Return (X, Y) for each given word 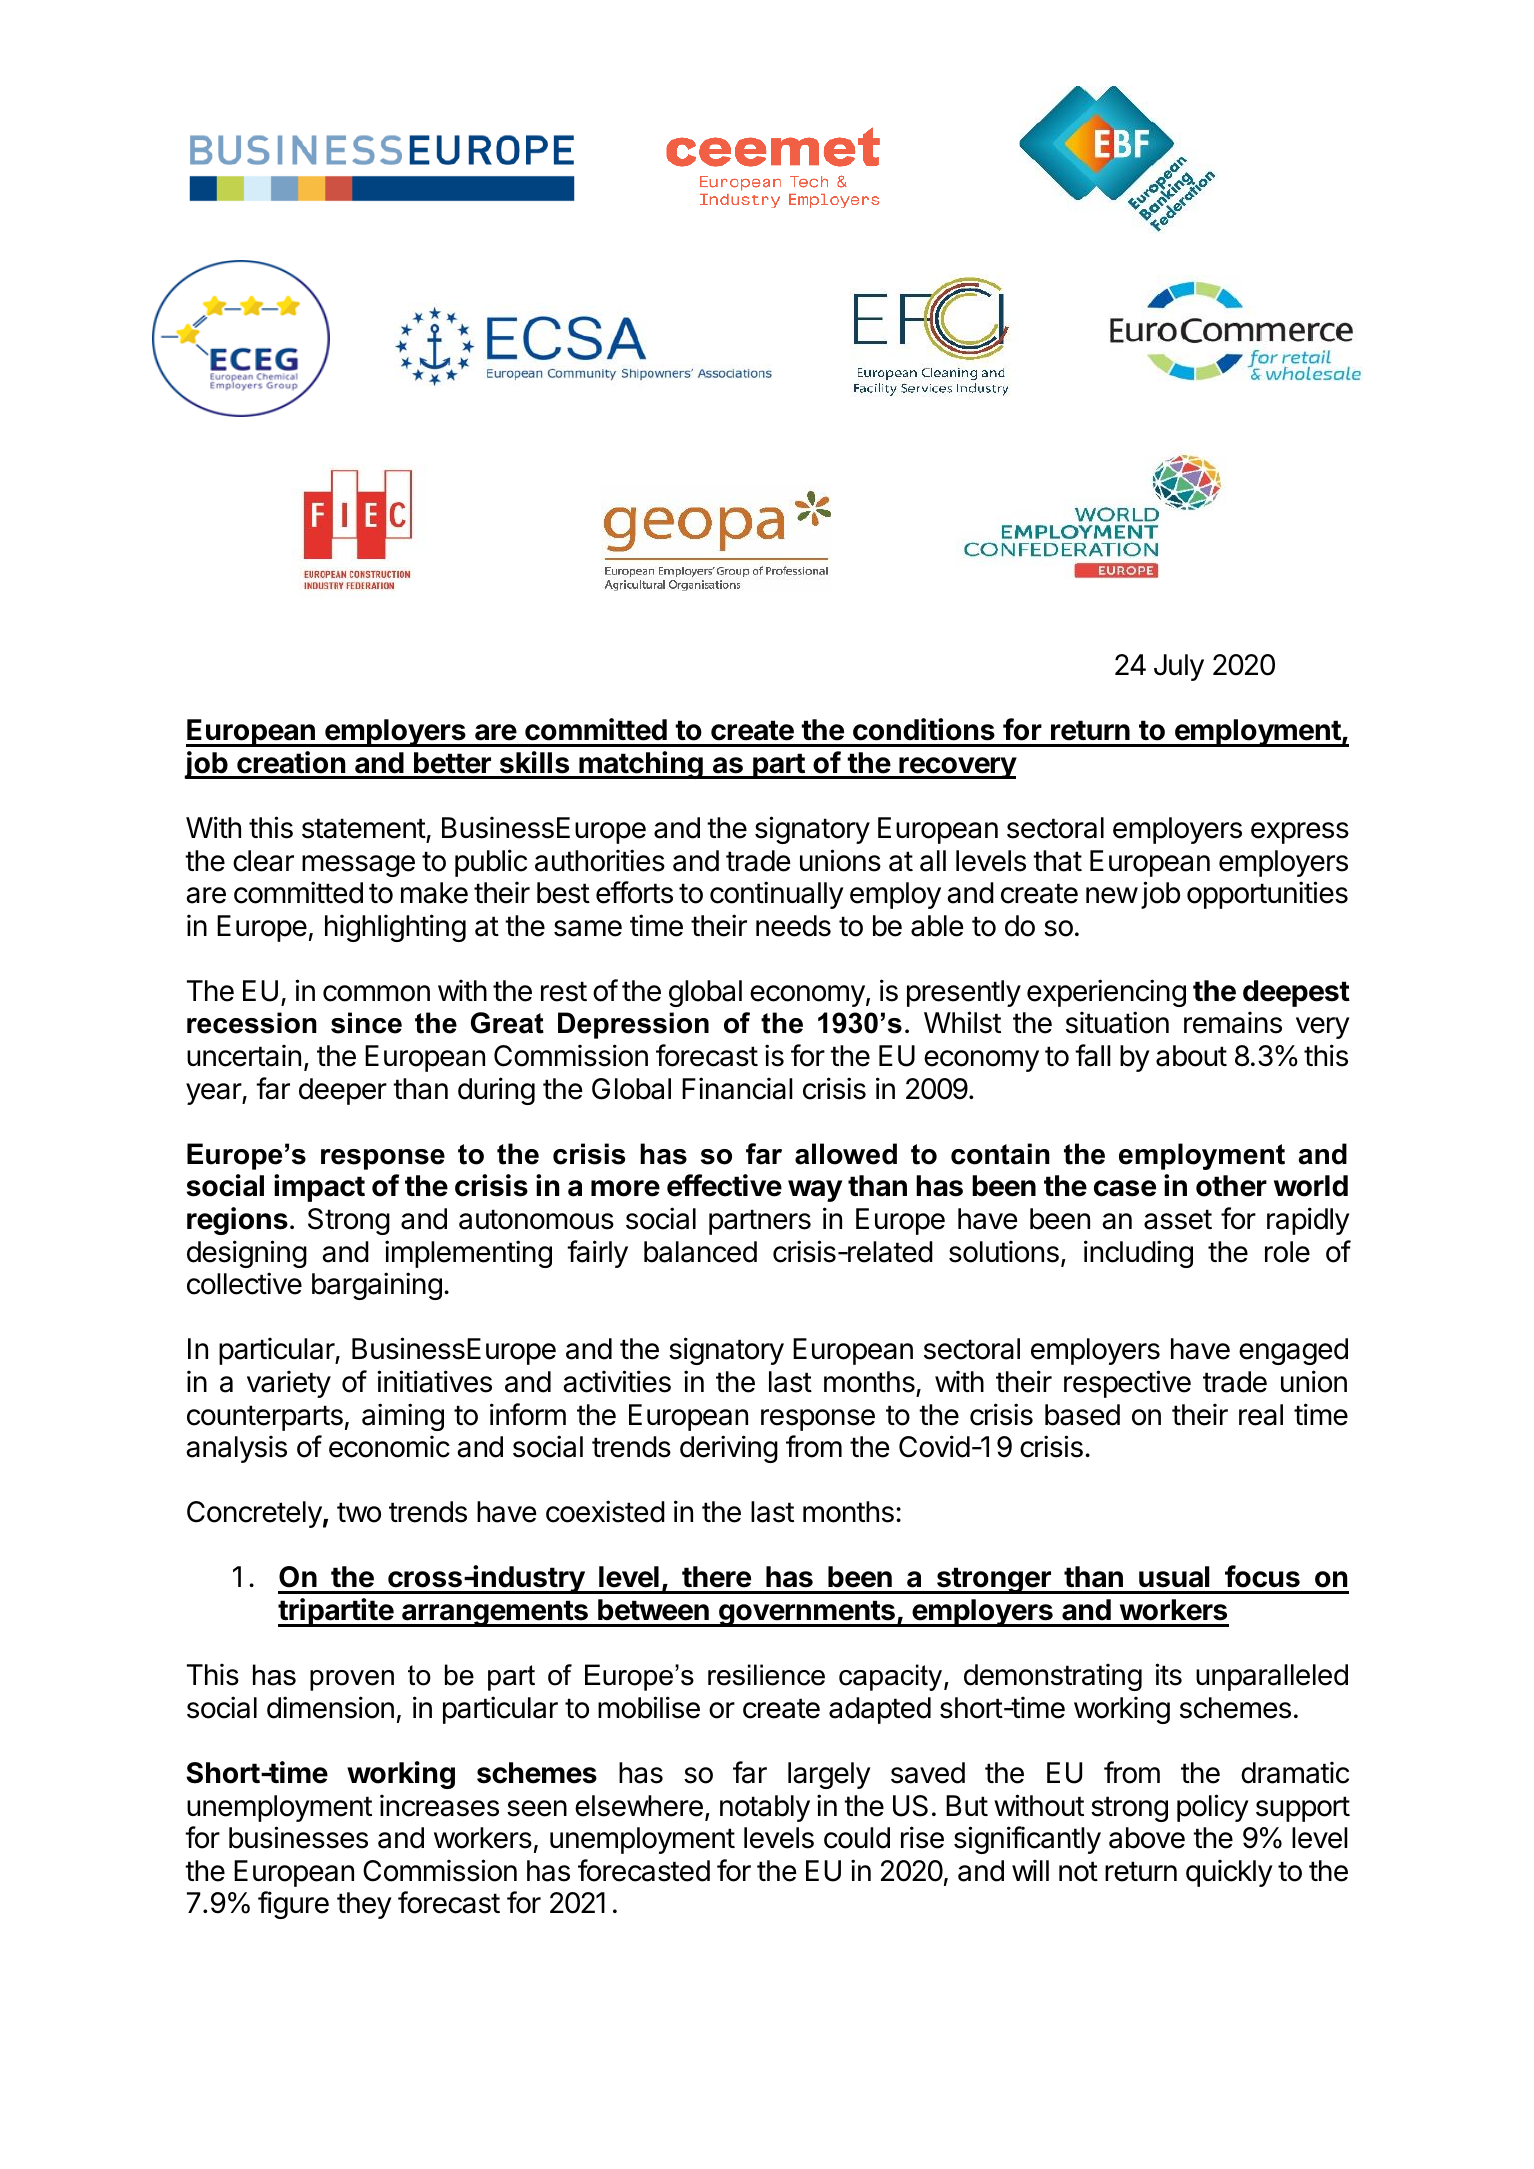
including (1138, 1254)
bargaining (377, 1286)
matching (641, 765)
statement (364, 828)
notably (765, 1808)
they (364, 1905)
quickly (1229, 1873)
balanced (700, 1252)
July (1179, 667)
